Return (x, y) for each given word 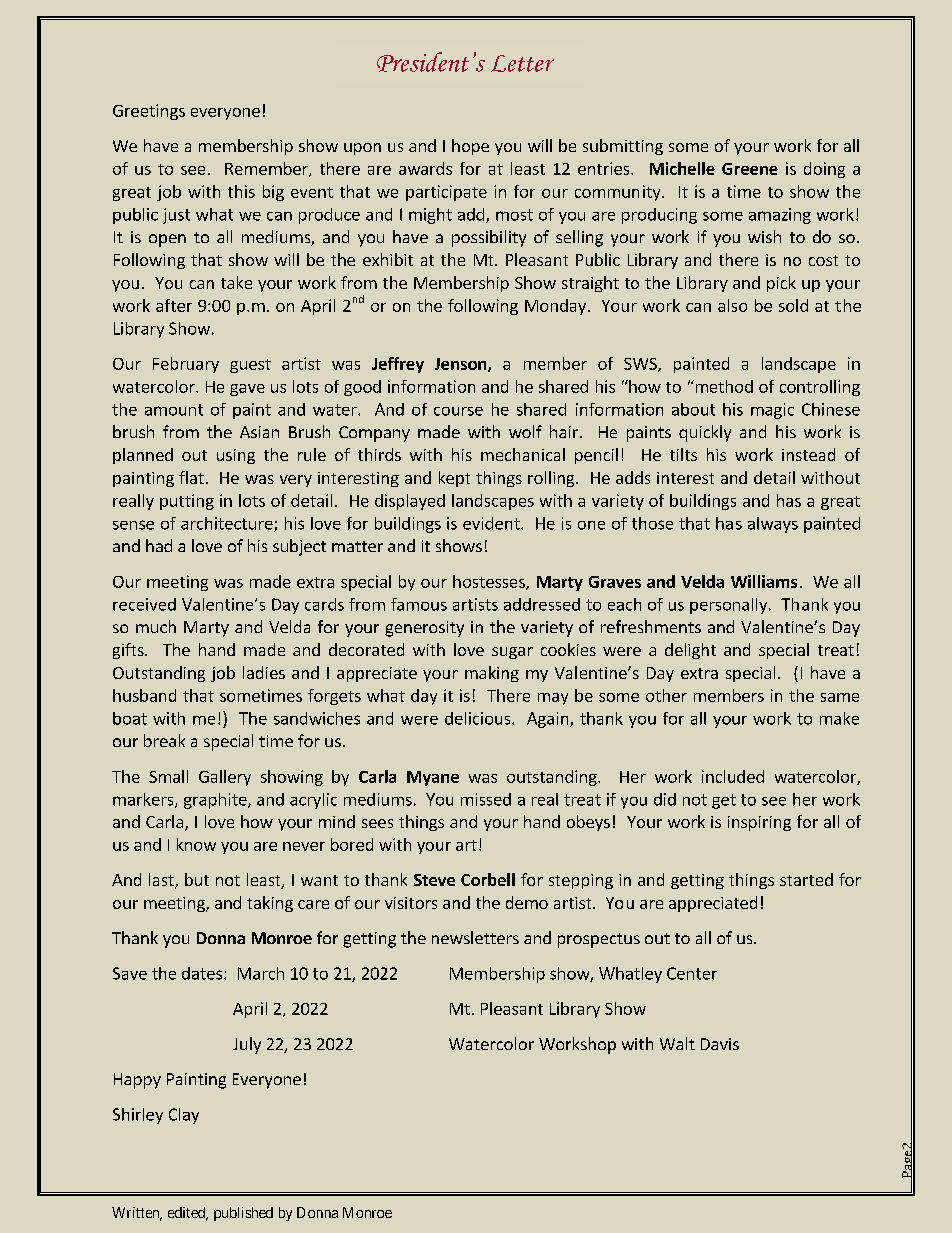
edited (188, 1214)
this (241, 191)
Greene (750, 169)
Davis (720, 1044)
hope (470, 147)
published (243, 1214)
